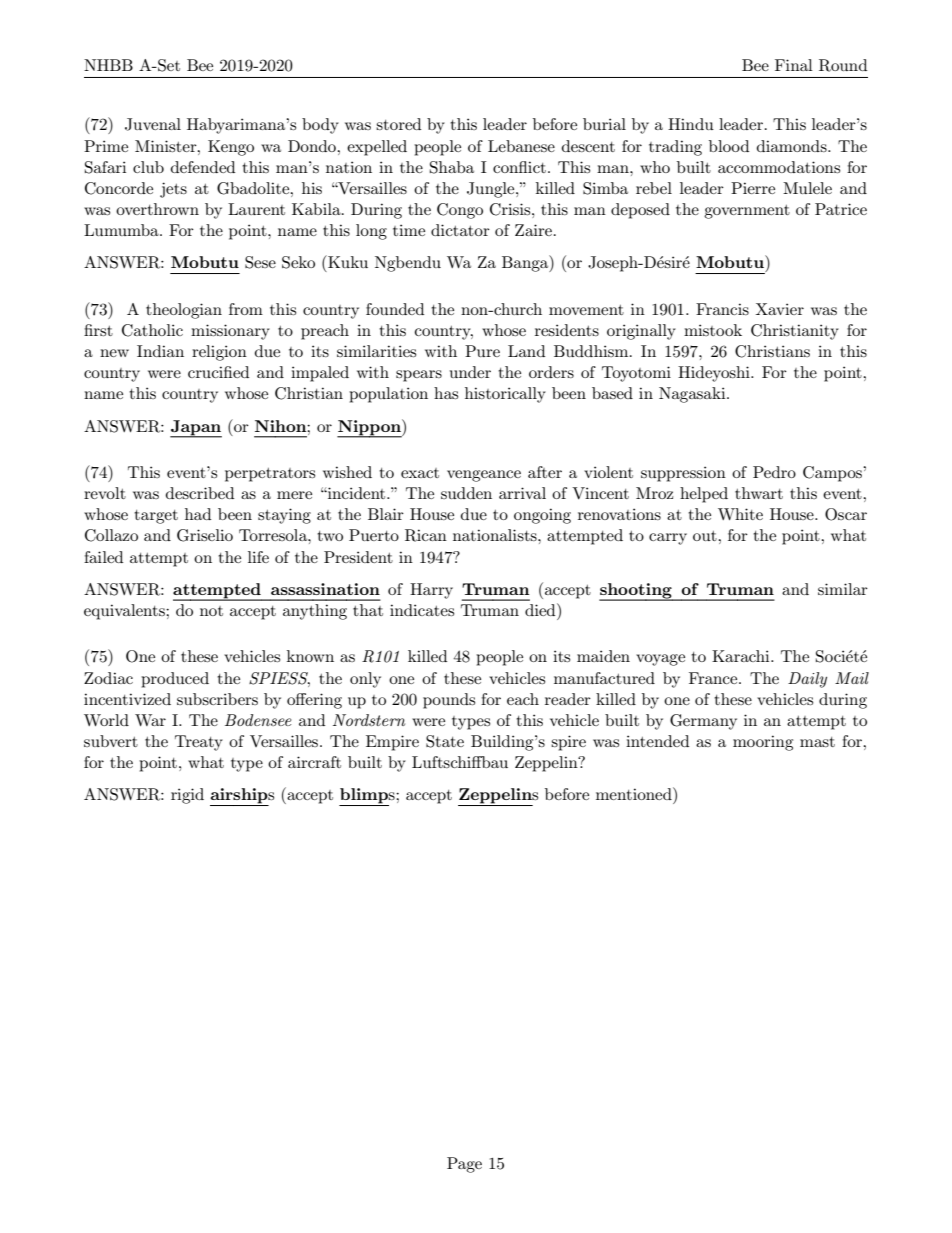  Describe the element at coordinates (422, 610) in the screenshot. I see `indicates` at that location.
